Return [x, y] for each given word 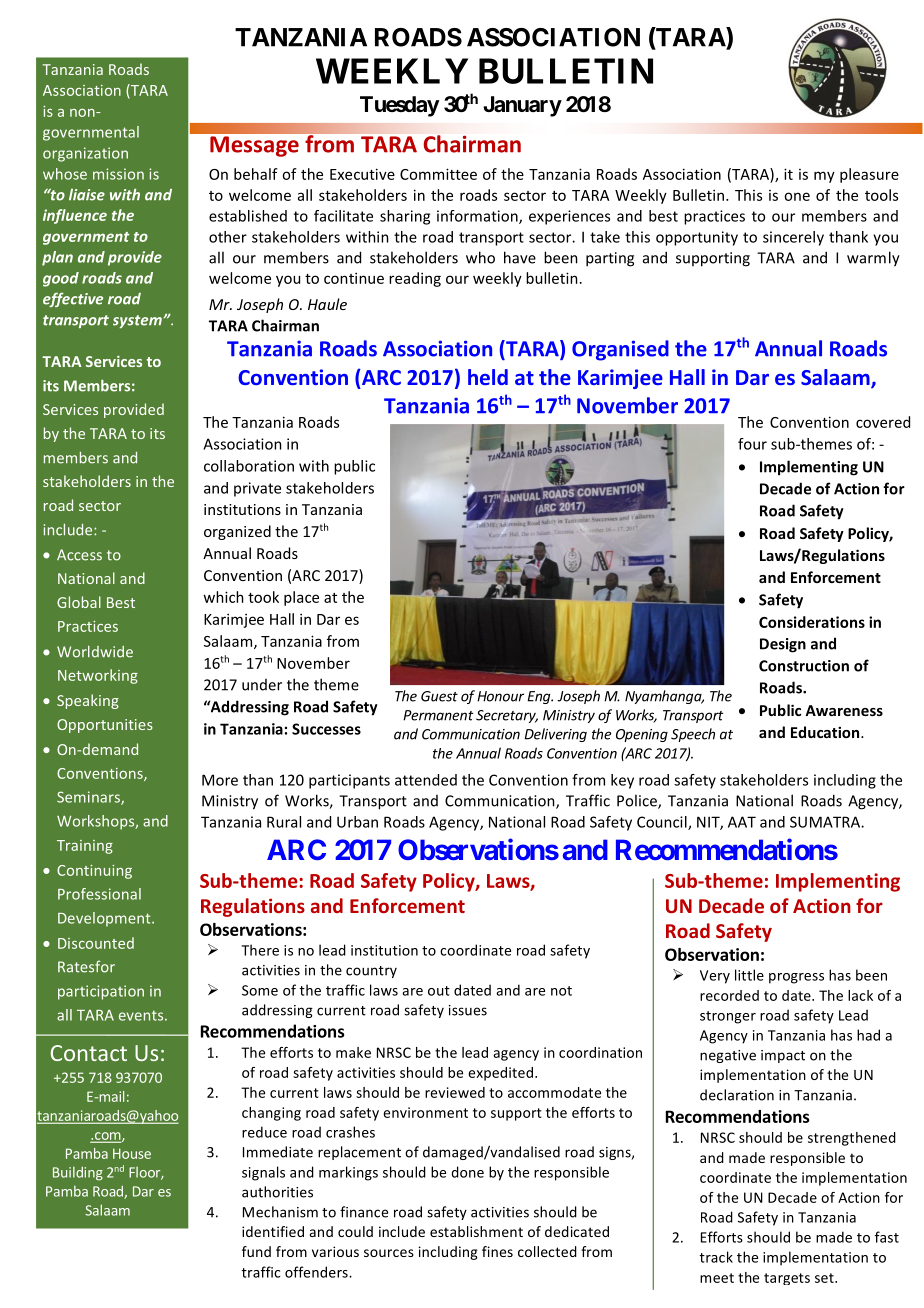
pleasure [869, 175]
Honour [500, 696]
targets [787, 1279]
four [752, 444]
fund [256, 1251]
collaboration [249, 466]
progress [796, 978]
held [488, 377]
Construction [804, 666]
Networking [98, 676]
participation [101, 992]
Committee [438, 174]
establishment [476, 1231]
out [439, 991]
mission [118, 174]
